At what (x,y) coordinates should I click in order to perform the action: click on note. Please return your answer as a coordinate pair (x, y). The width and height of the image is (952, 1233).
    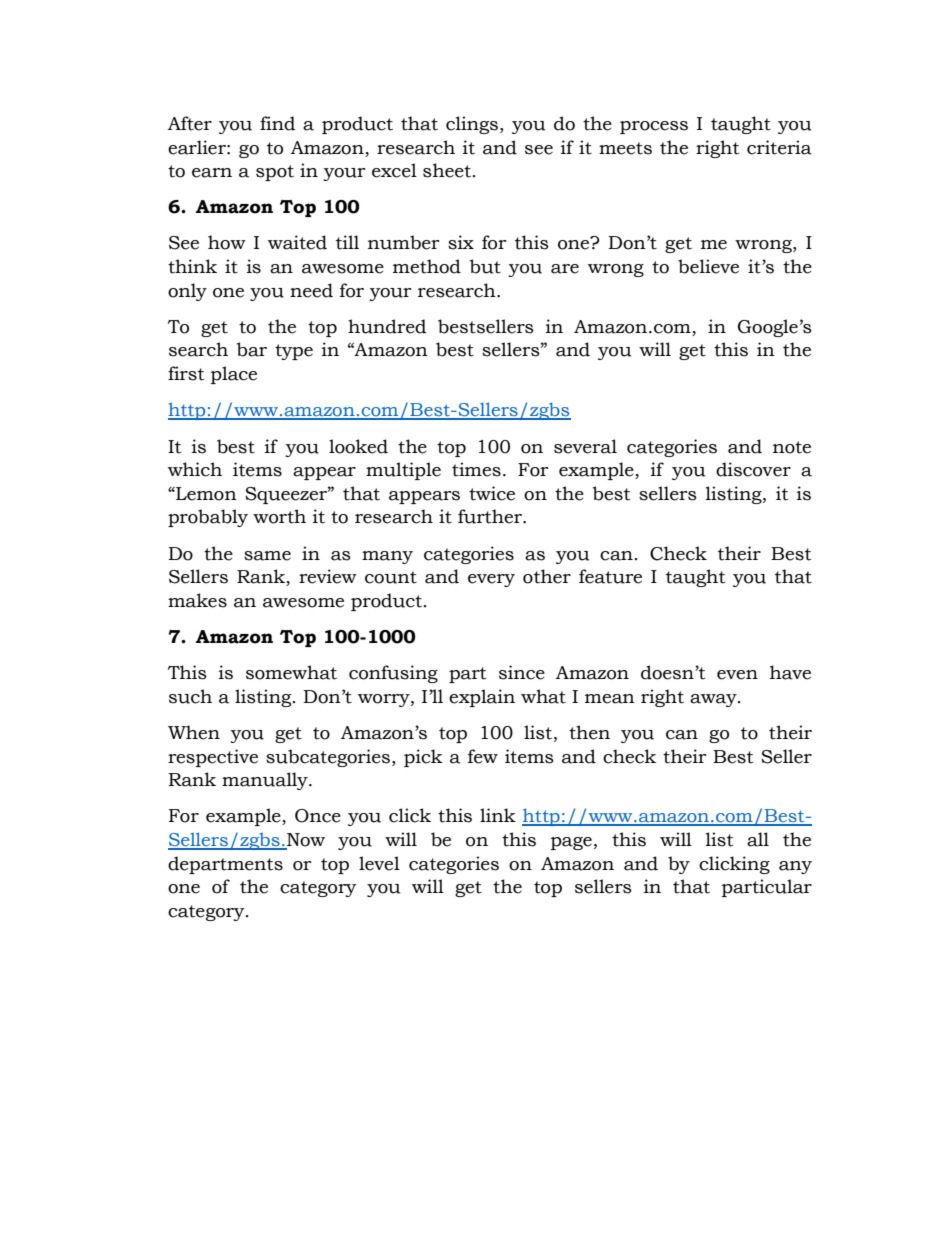
    Looking at the image, I should click on (792, 447).
